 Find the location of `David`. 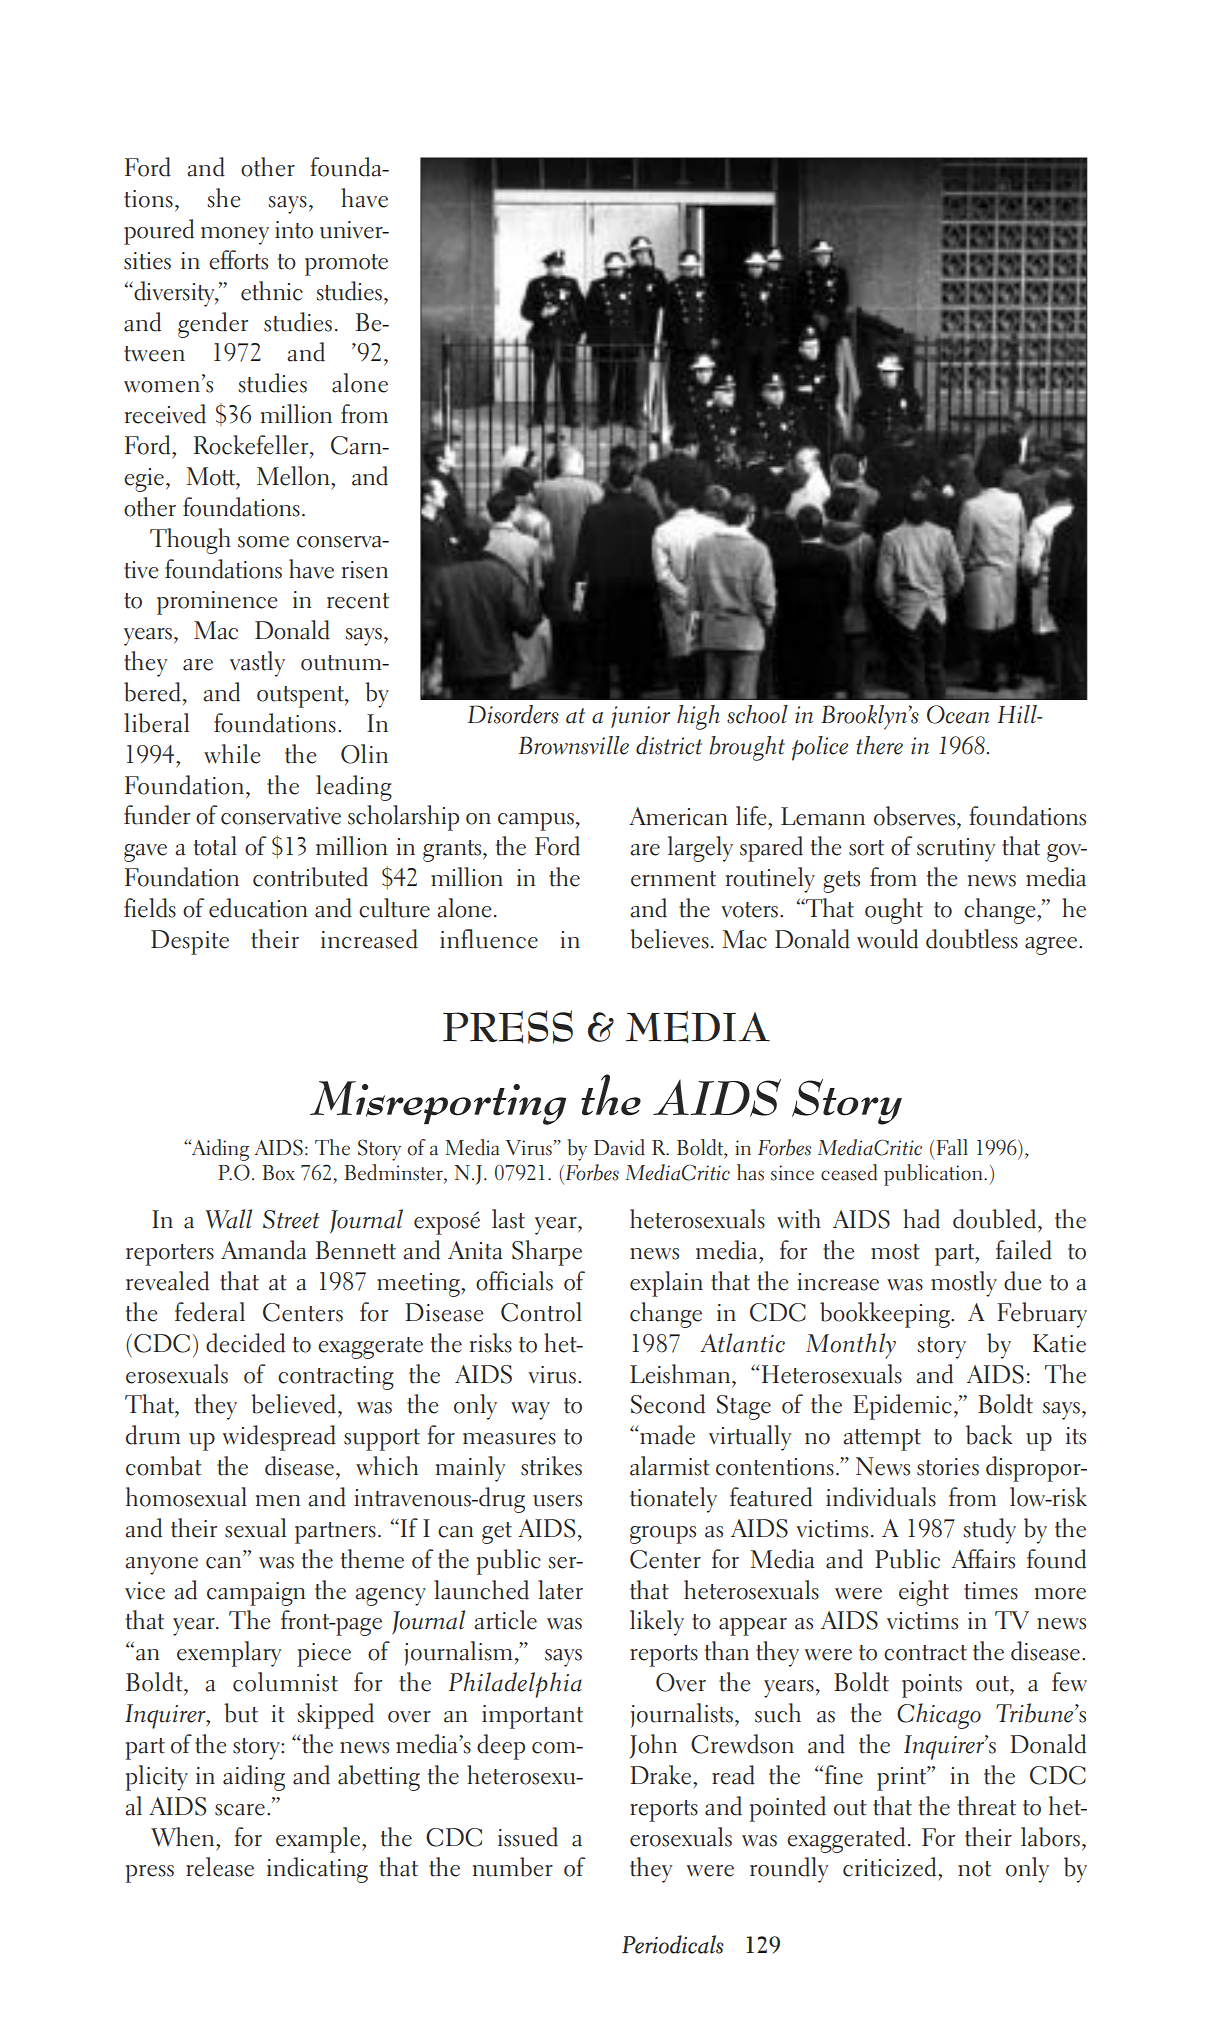

David is located at coordinates (619, 1147).
